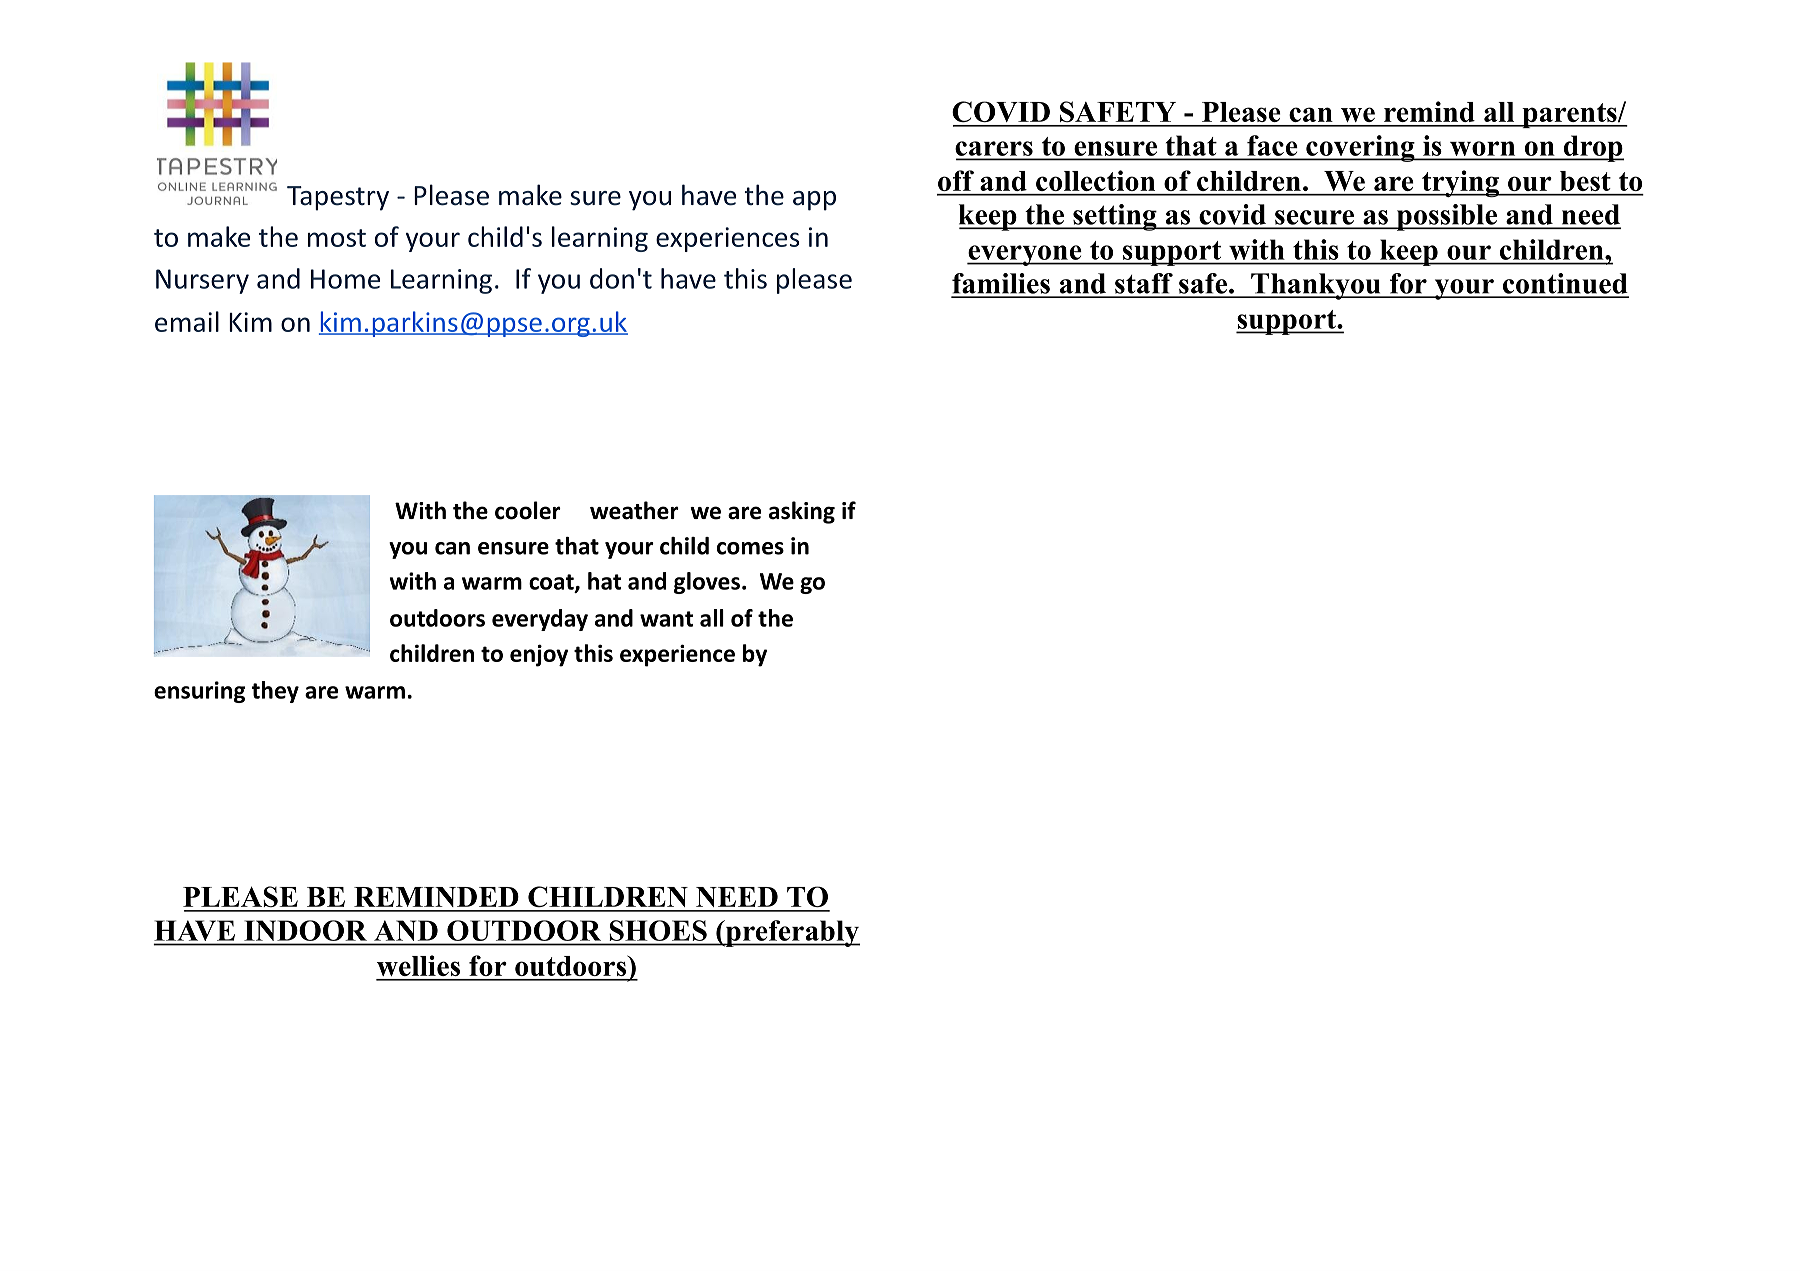  Describe the element at coordinates (1460, 183) in the screenshot. I see `trying` at that location.
